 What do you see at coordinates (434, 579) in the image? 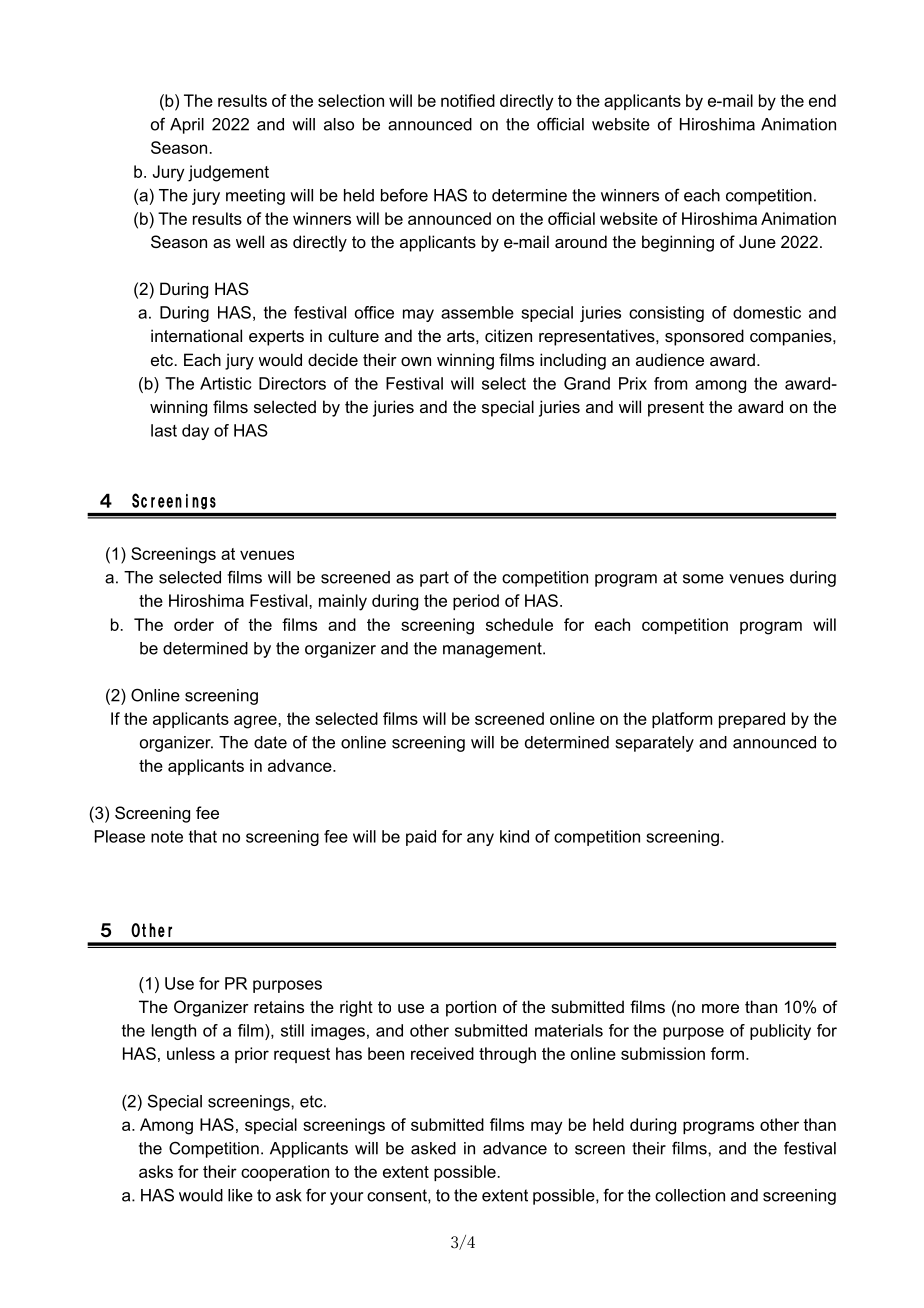
I see `part` at bounding box center [434, 579].
